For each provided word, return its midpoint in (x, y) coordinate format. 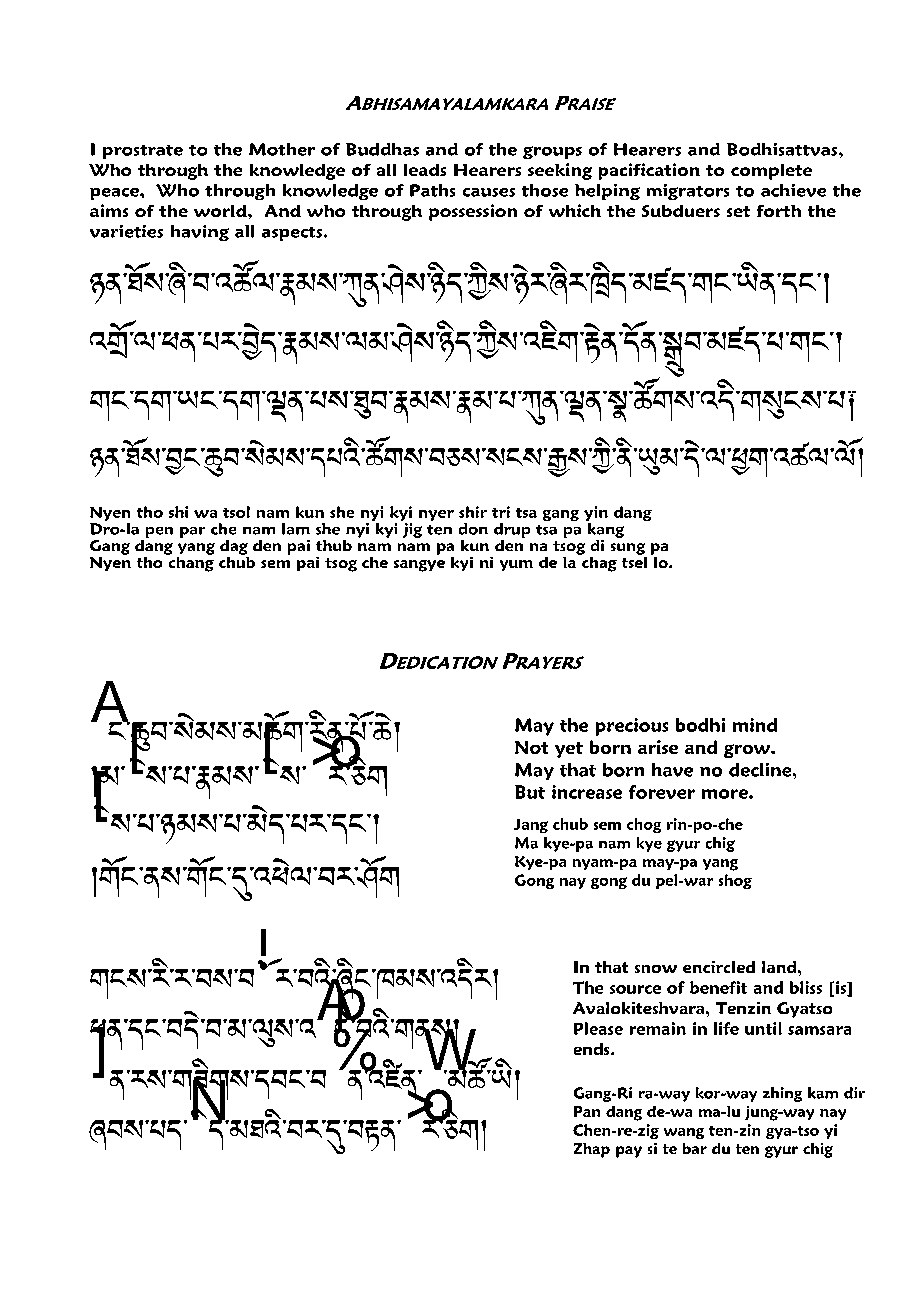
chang (190, 563)
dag (234, 547)
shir (473, 512)
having (200, 233)
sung (628, 549)
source (635, 989)
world (221, 211)
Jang (531, 826)
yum (516, 565)
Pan (587, 1111)
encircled (719, 967)
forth (779, 211)
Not (531, 747)
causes (489, 192)
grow (748, 751)
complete (771, 172)
